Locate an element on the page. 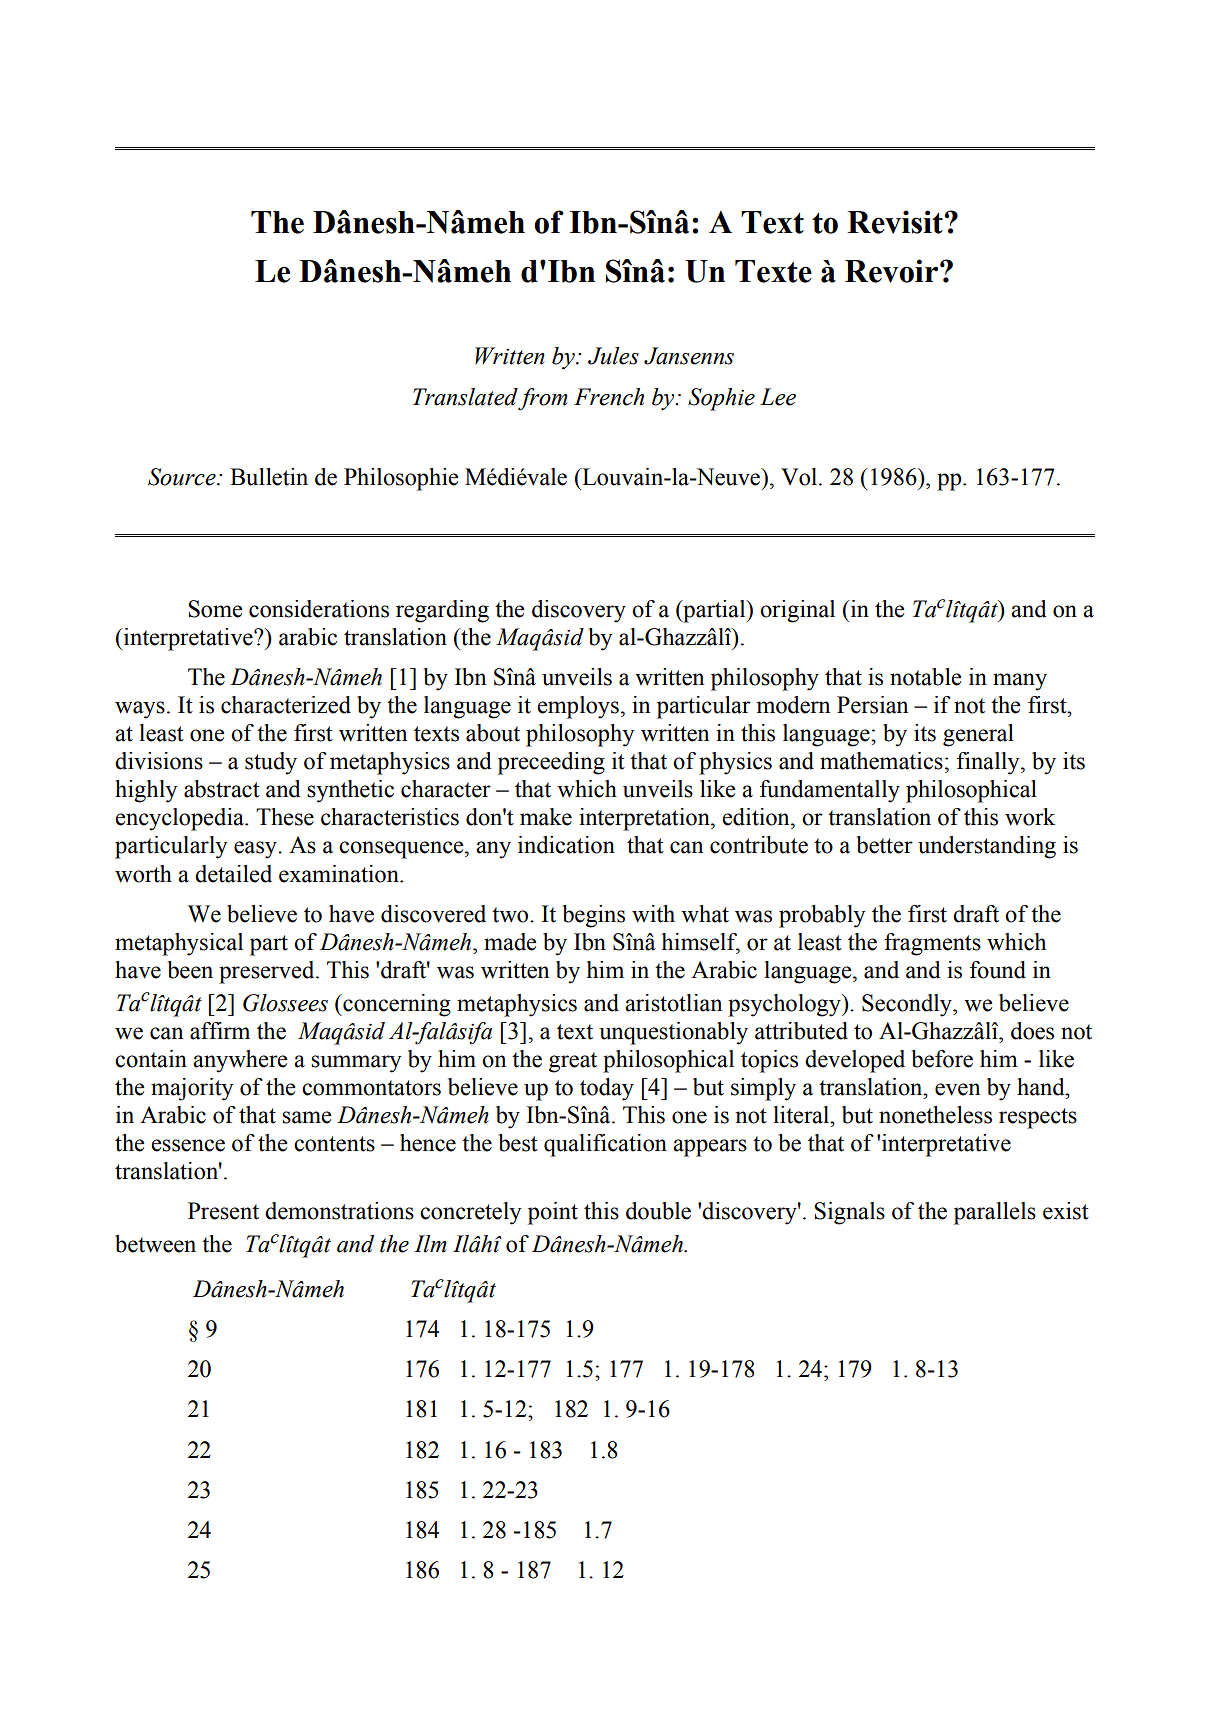 This document has height=1711, width=1209. Jules is located at coordinates (613, 356).
